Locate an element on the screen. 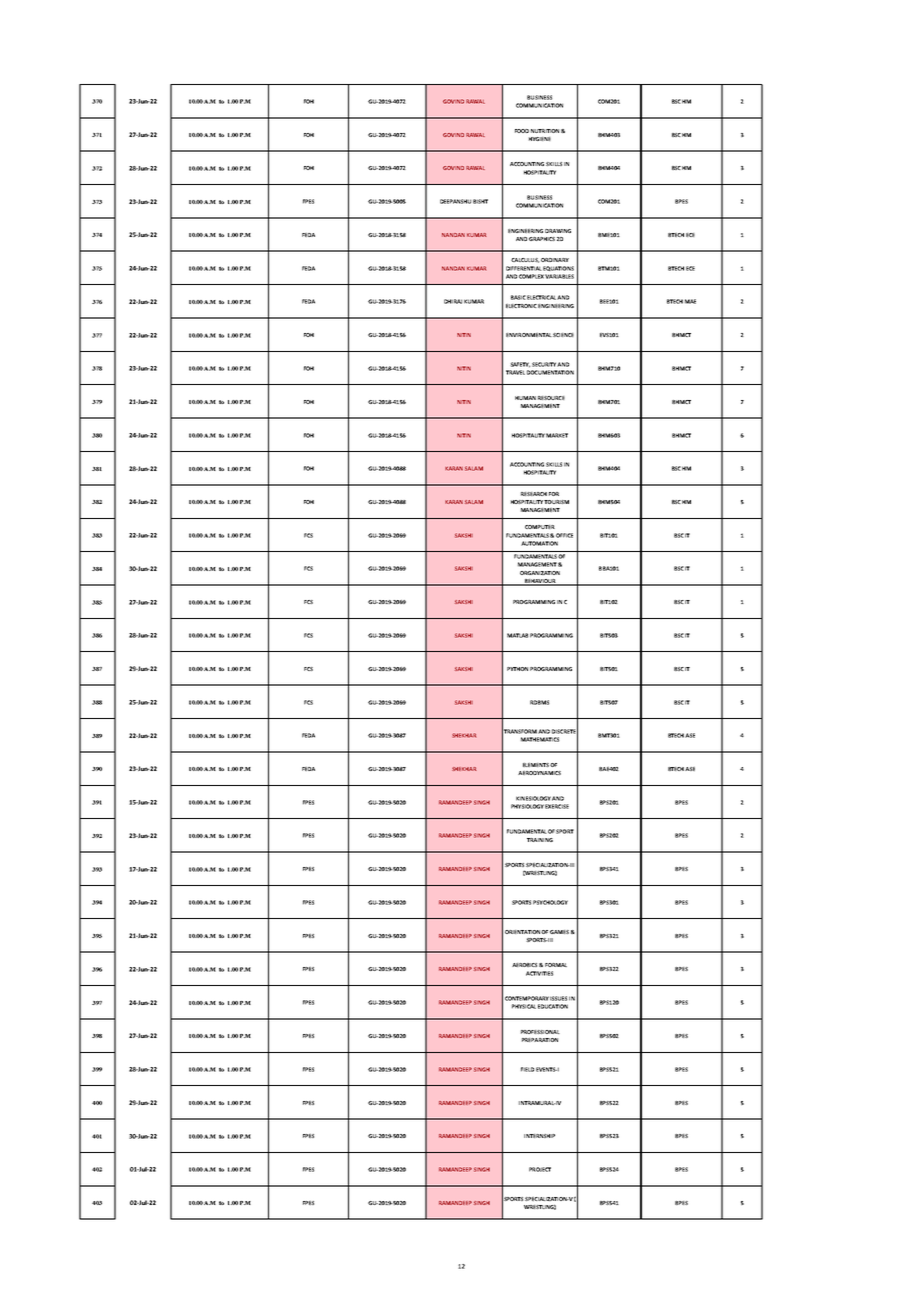  HYGIENE is located at coordinates (540, 139).
